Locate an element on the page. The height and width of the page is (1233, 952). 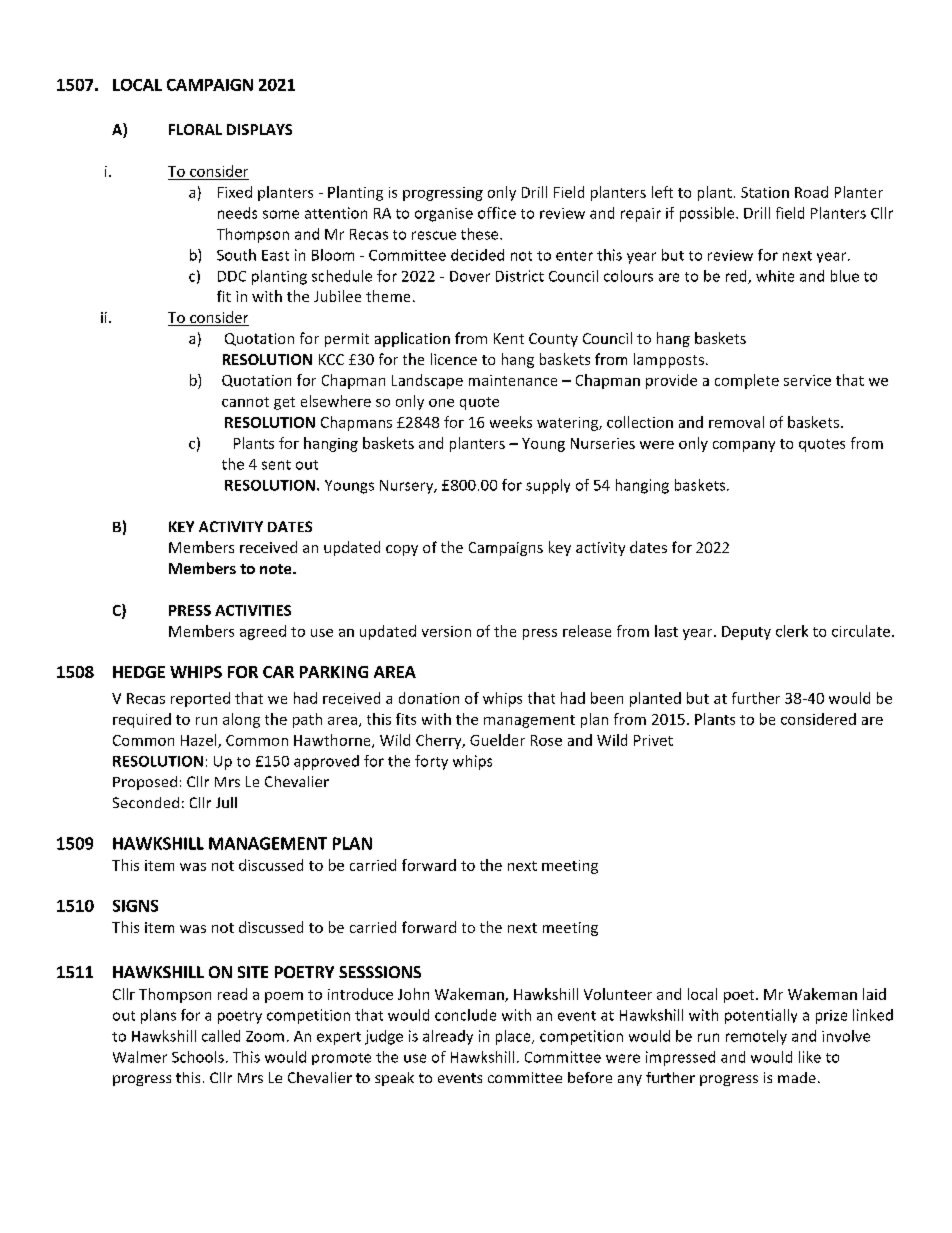
Privet is located at coordinates (653, 740).
